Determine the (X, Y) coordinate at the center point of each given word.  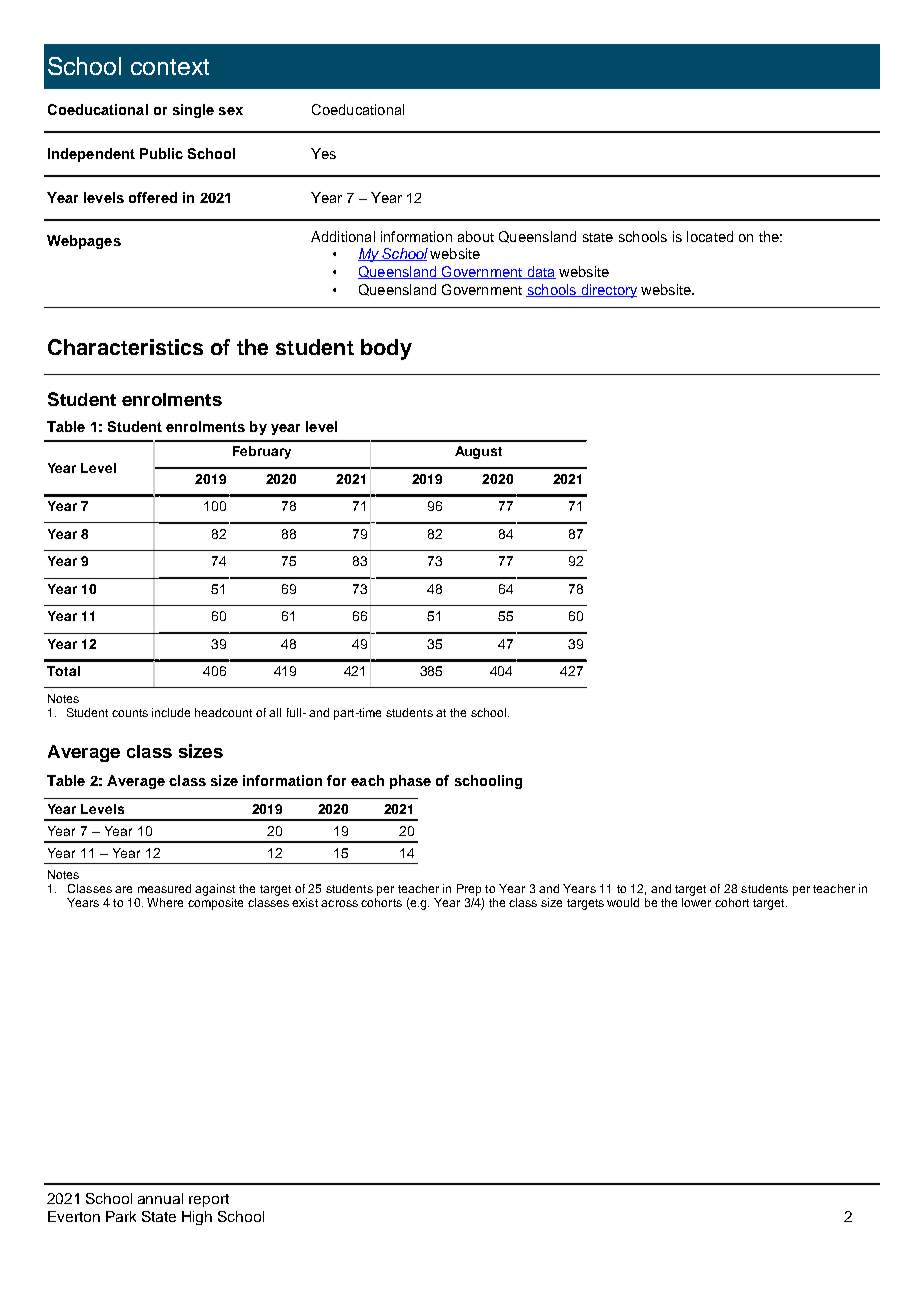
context (170, 67)
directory (608, 291)
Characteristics (125, 347)
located (710, 236)
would (623, 902)
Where (165, 902)
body (386, 349)
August (478, 452)
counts (130, 713)
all (275, 712)
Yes (323, 153)
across (339, 903)
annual (160, 1198)
